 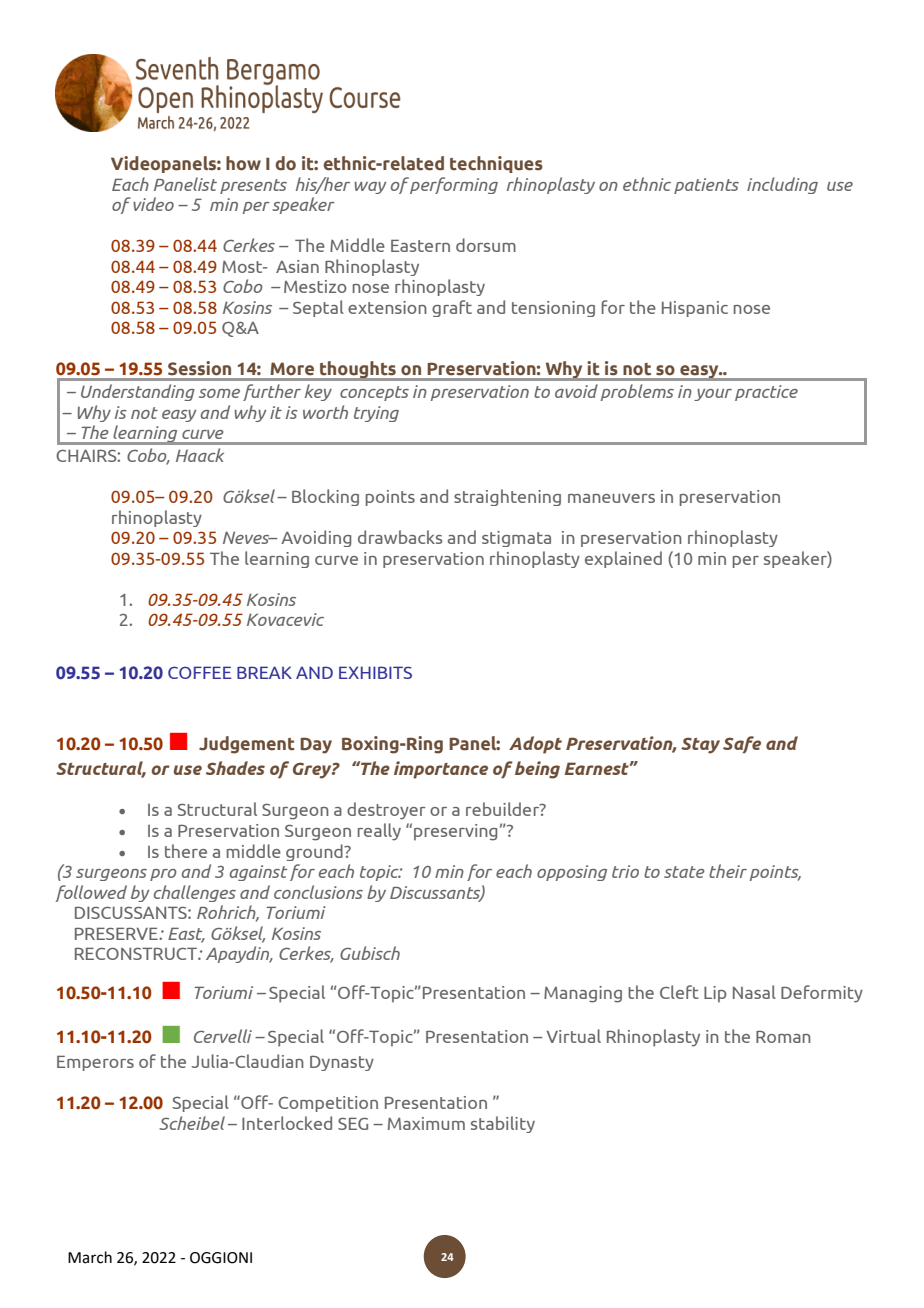 I want to click on performing, so click(x=453, y=185).
